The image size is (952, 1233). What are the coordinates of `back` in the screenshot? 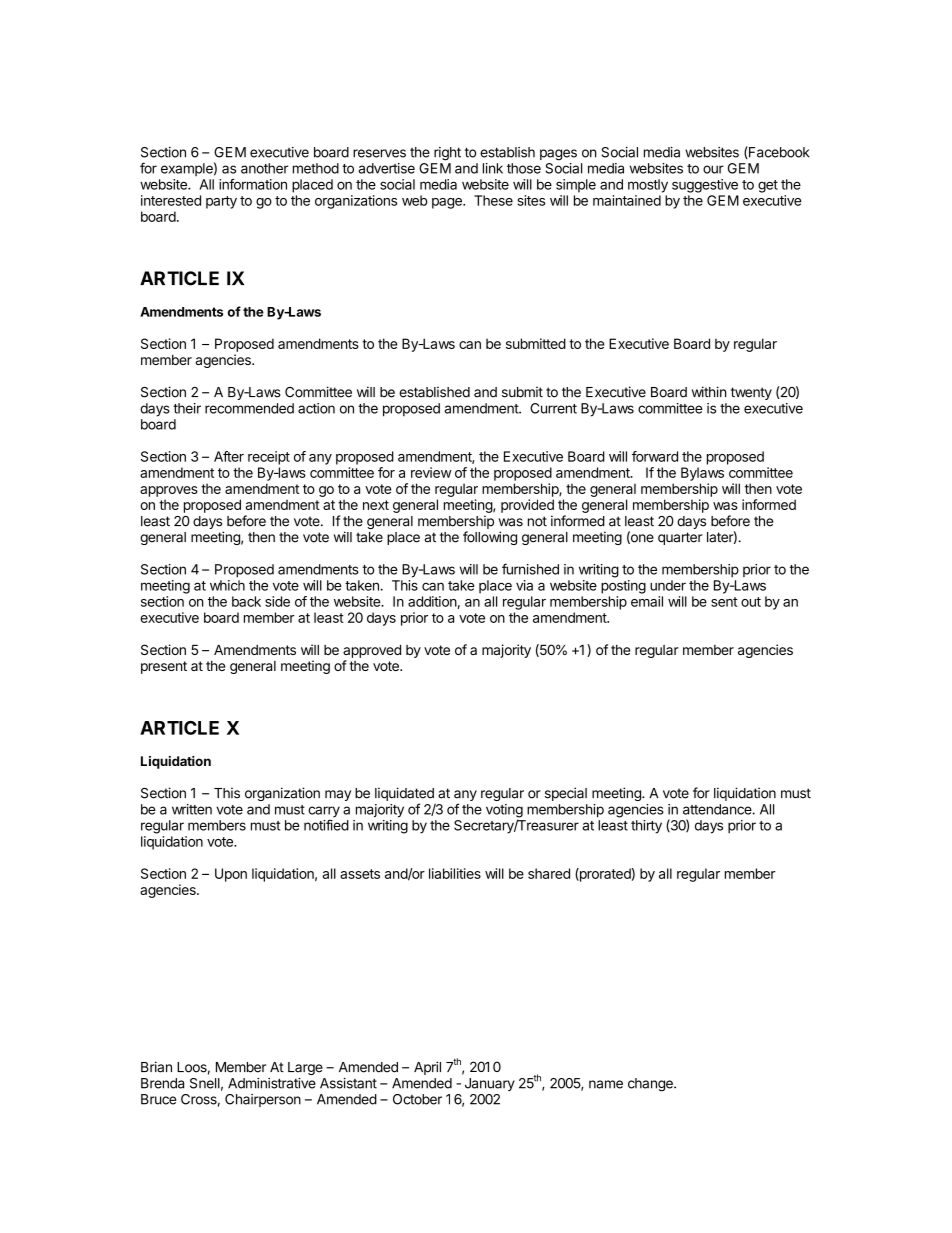 It's located at (246, 601).
